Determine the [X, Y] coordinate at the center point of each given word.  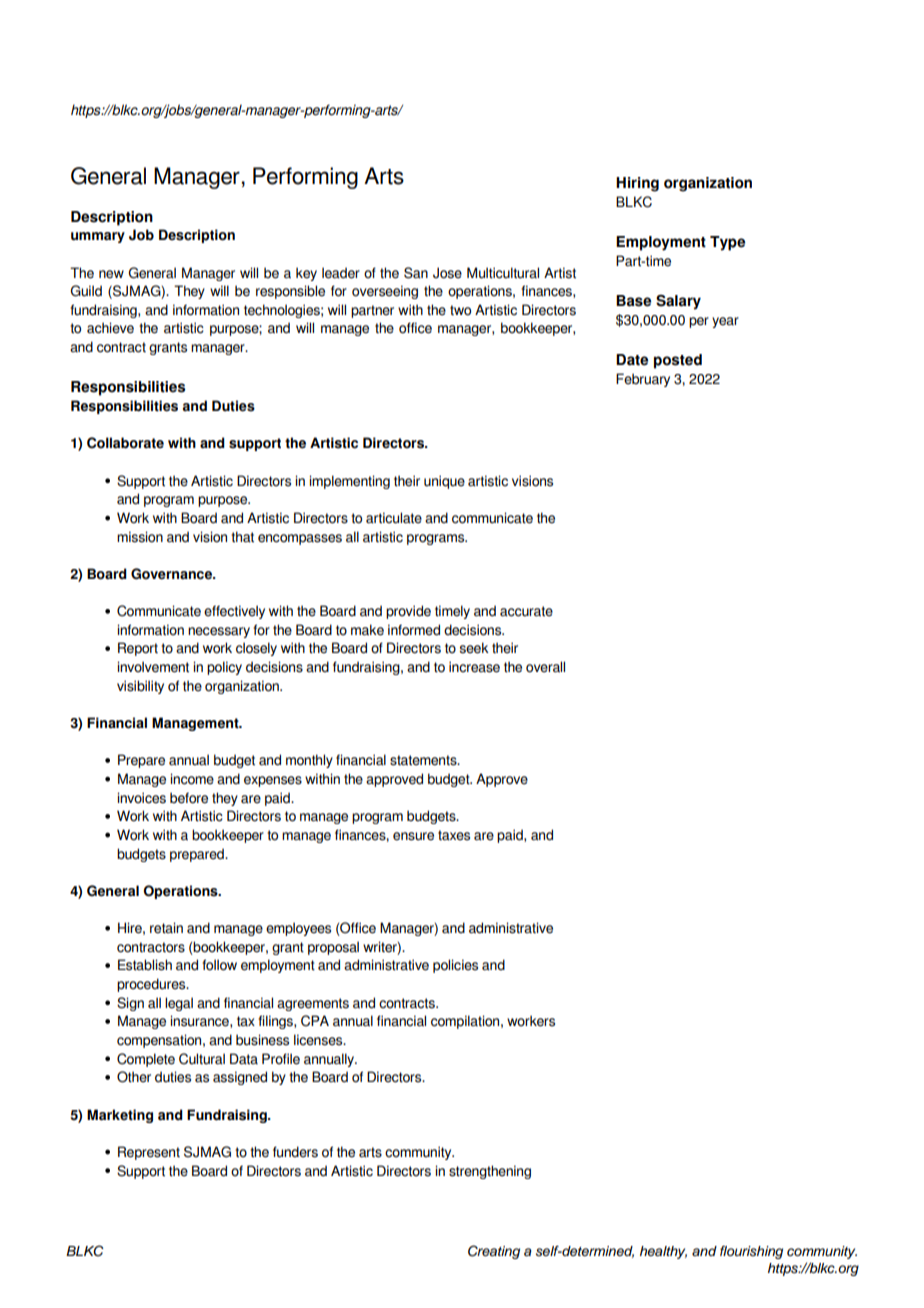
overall [545, 667]
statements [424, 760]
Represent [149, 1153]
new [111, 274]
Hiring [637, 184]
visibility [140, 687]
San [416, 273]
